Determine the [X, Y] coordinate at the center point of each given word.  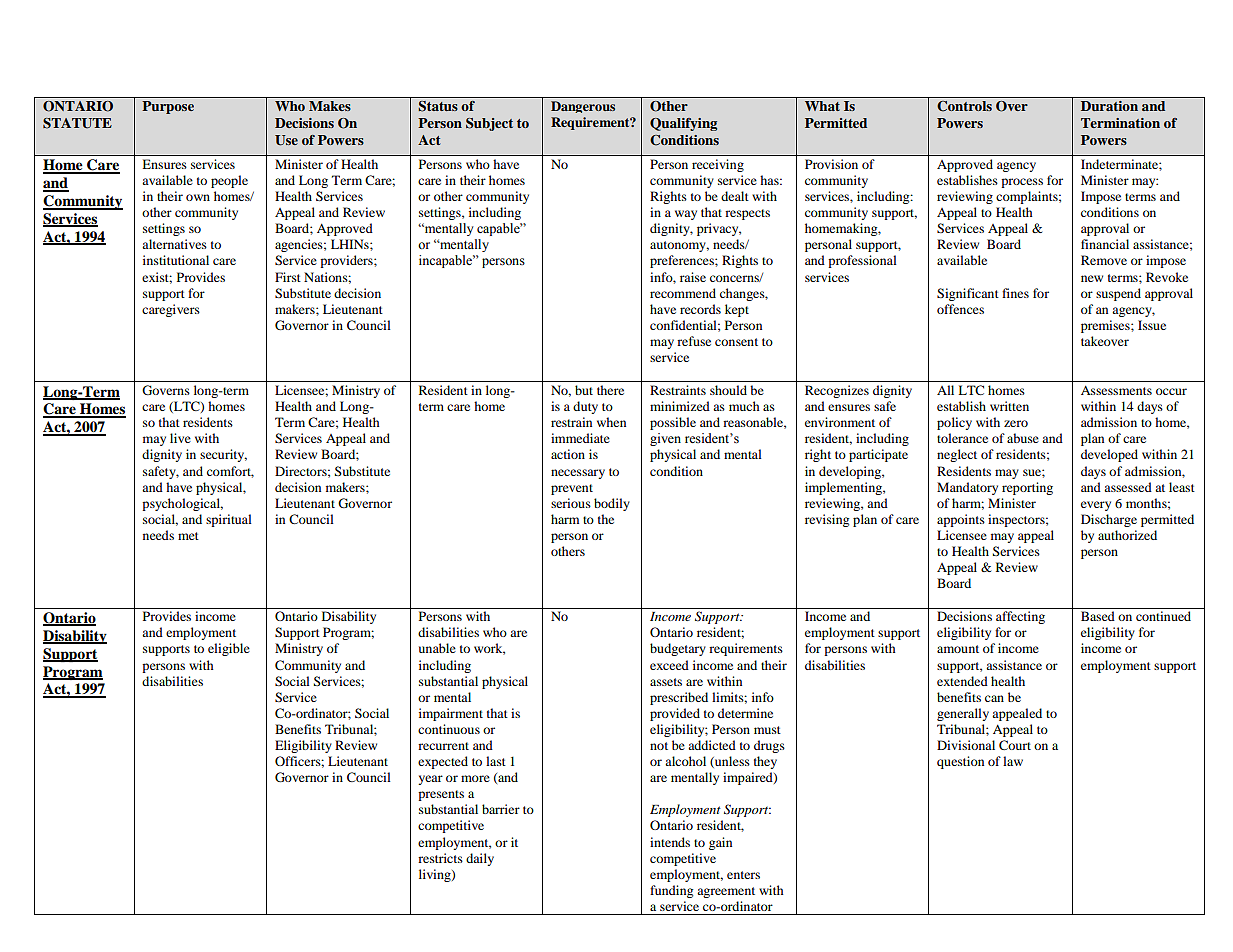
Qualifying [683, 124]
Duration [1109, 106]
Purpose [168, 107]
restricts [440, 858]
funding [671, 891]
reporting [1027, 488]
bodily [612, 504]
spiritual [229, 520]
